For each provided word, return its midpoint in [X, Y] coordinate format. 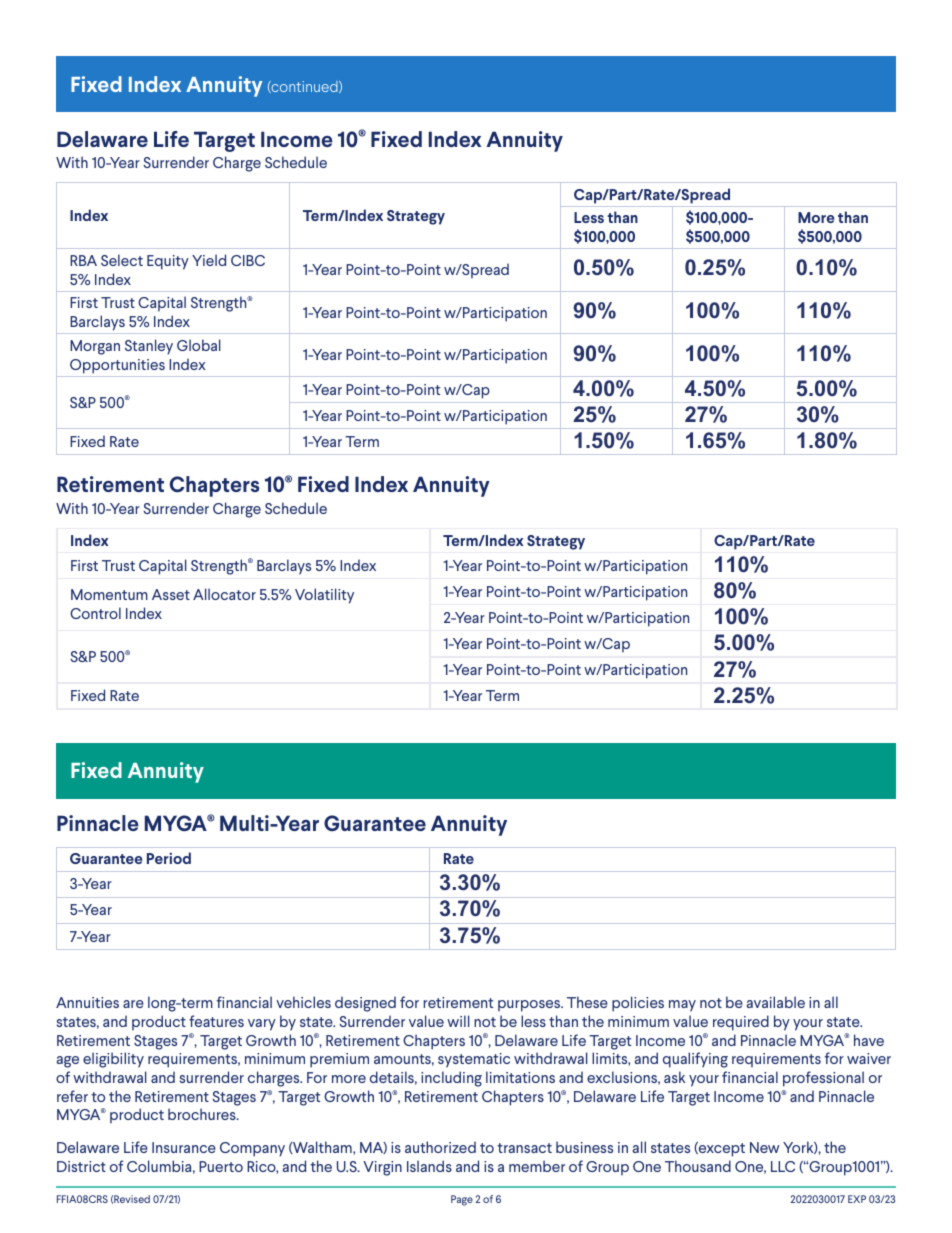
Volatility [324, 596]
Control [95, 613]
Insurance [184, 1147]
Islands [429, 1166]
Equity [168, 262]
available [776, 1002]
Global [199, 345]
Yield [209, 260]
